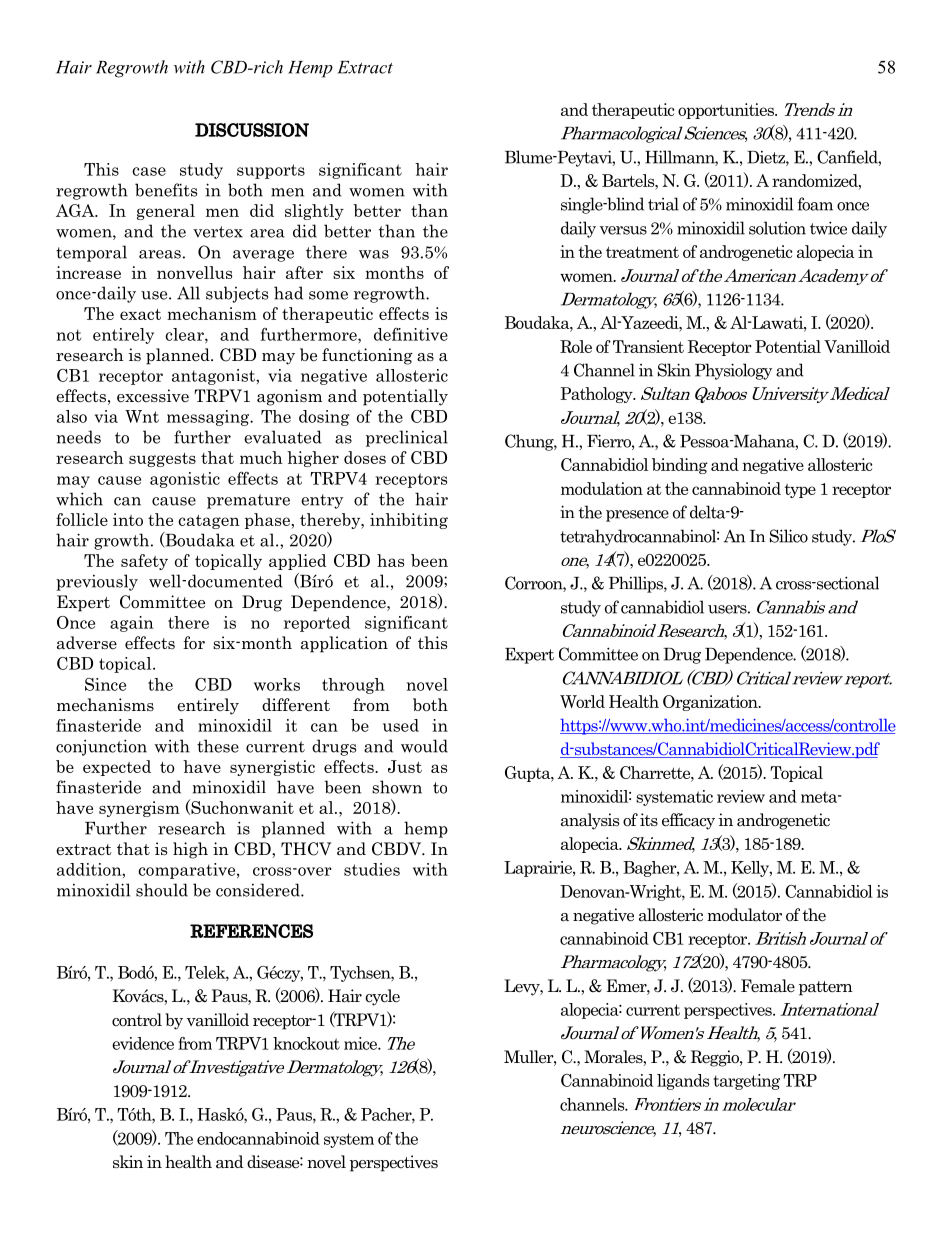 This document has height=1233, width=952. I want to click on Physiology, so click(733, 371).
